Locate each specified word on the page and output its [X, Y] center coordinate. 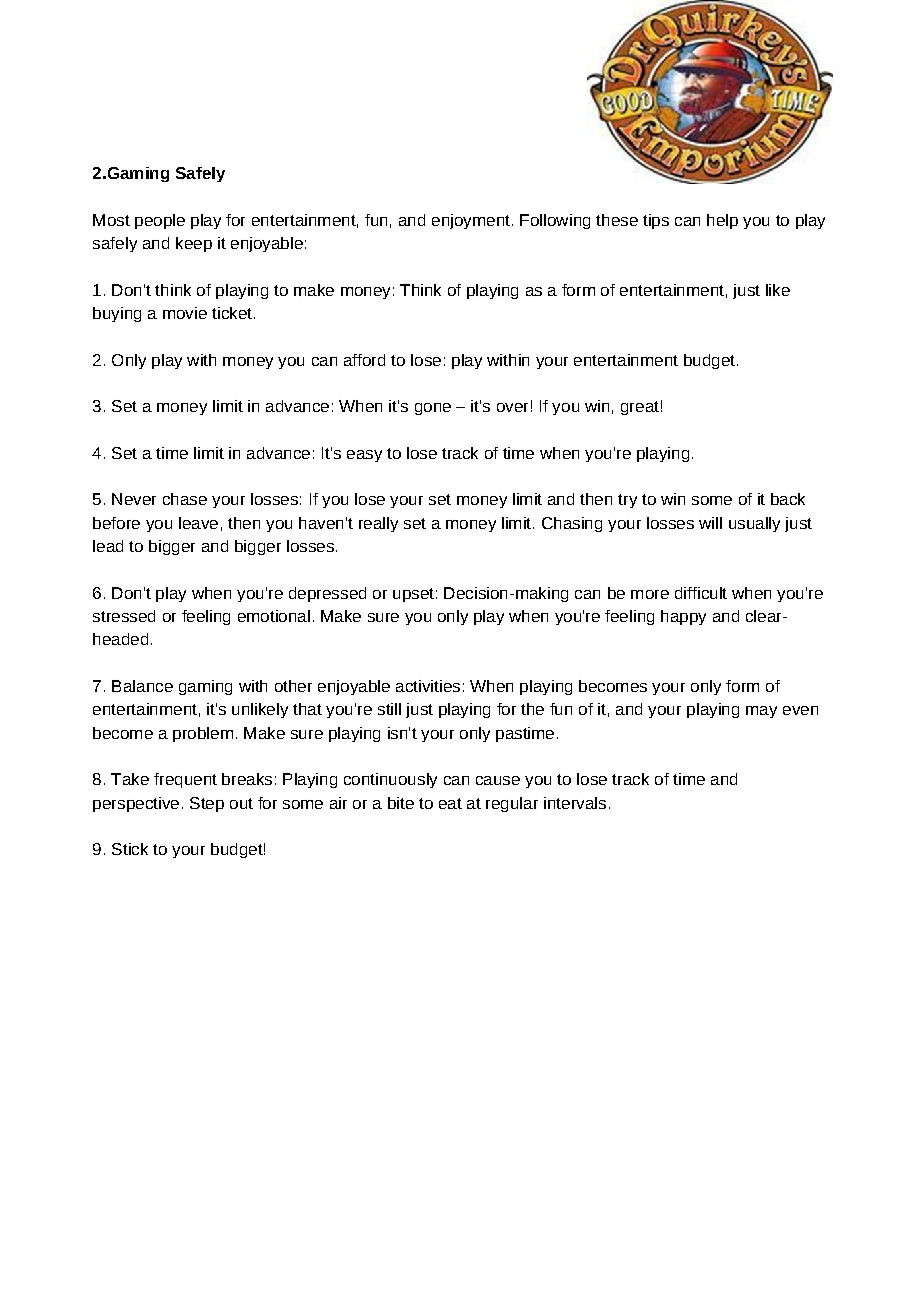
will [710, 523]
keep [194, 244]
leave [198, 523]
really [378, 524]
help [722, 221]
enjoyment [471, 221]
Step [207, 804]
